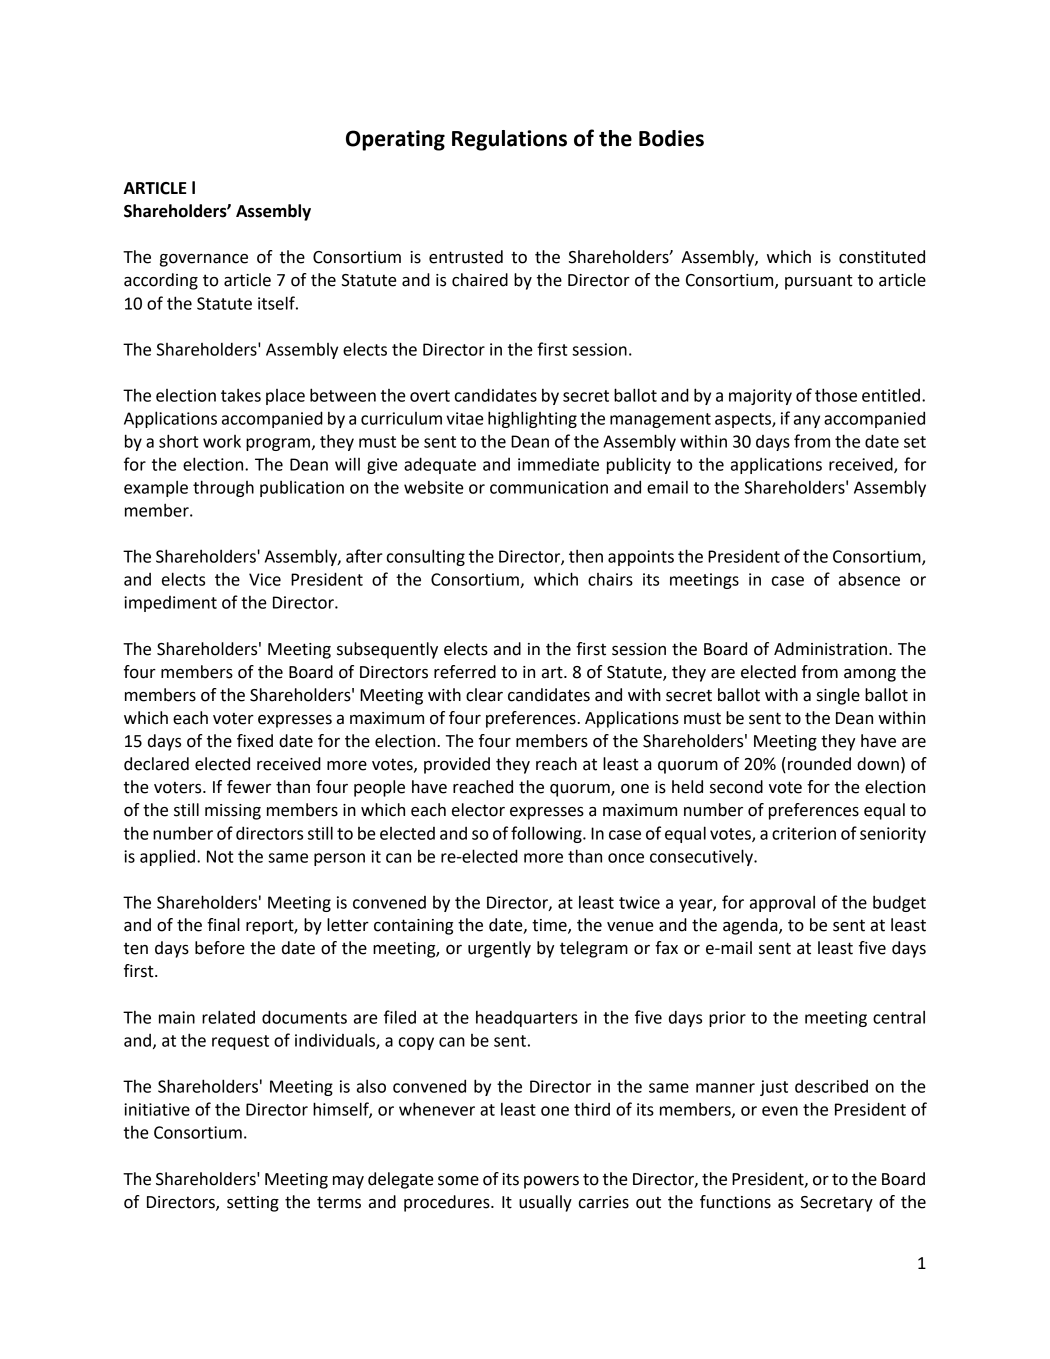 The height and width of the screenshot is (1359, 1050). Describe the element at coordinates (499, 949) in the screenshot. I see `urgently` at that location.
